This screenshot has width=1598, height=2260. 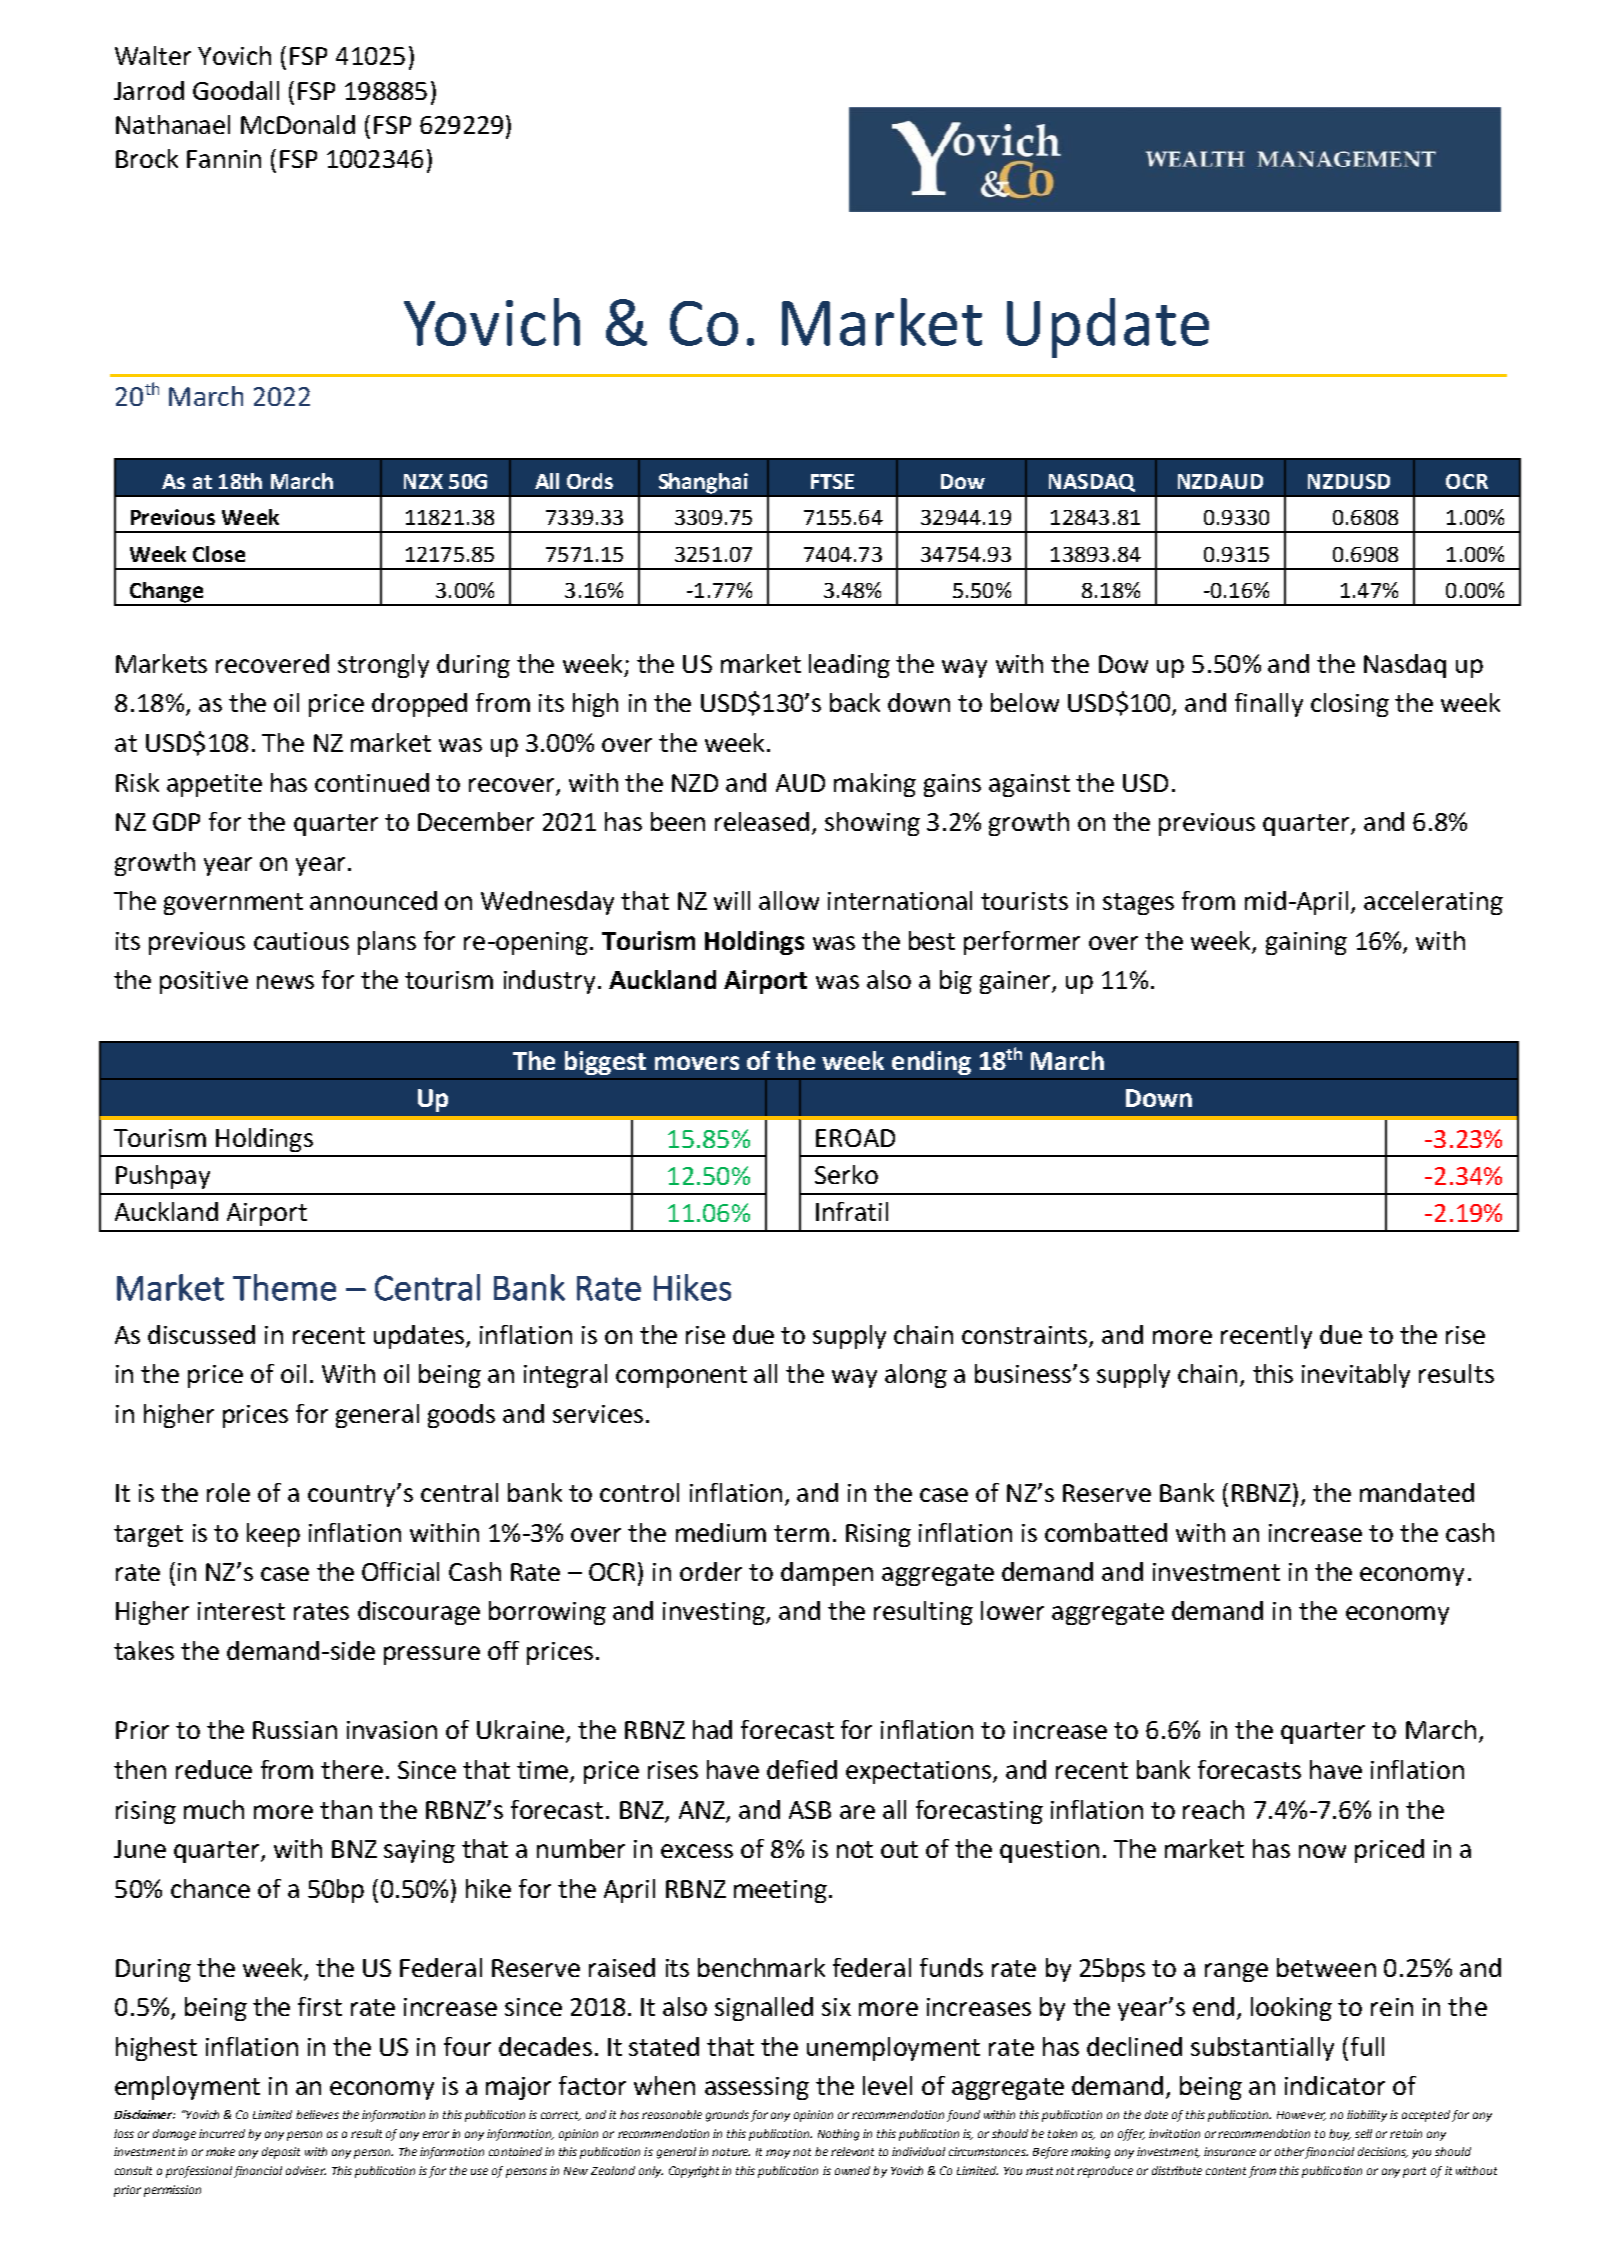 I want to click on finally, so click(x=1269, y=705).
